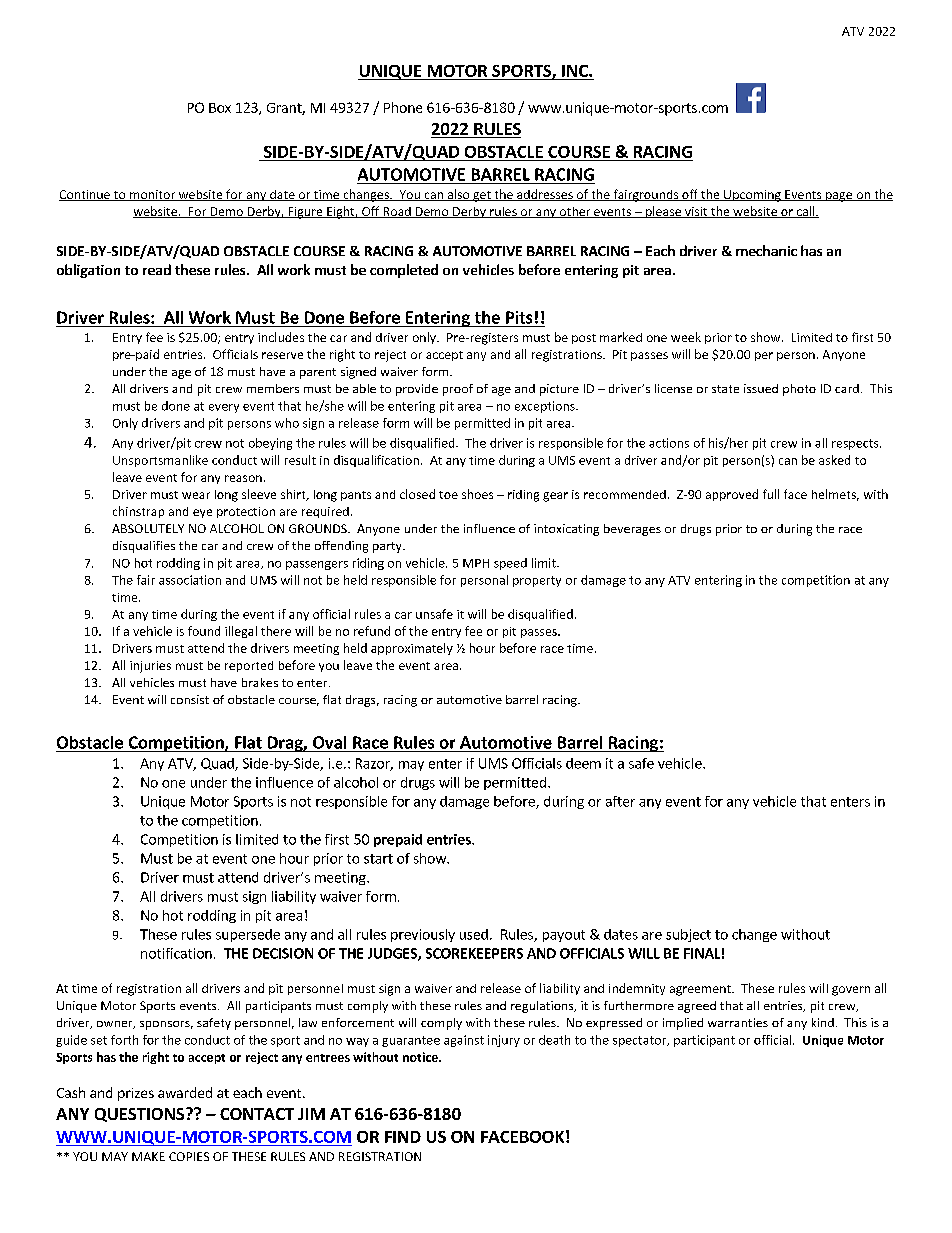  What do you see at coordinates (378, 859) in the screenshot?
I see `start` at bounding box center [378, 859].
